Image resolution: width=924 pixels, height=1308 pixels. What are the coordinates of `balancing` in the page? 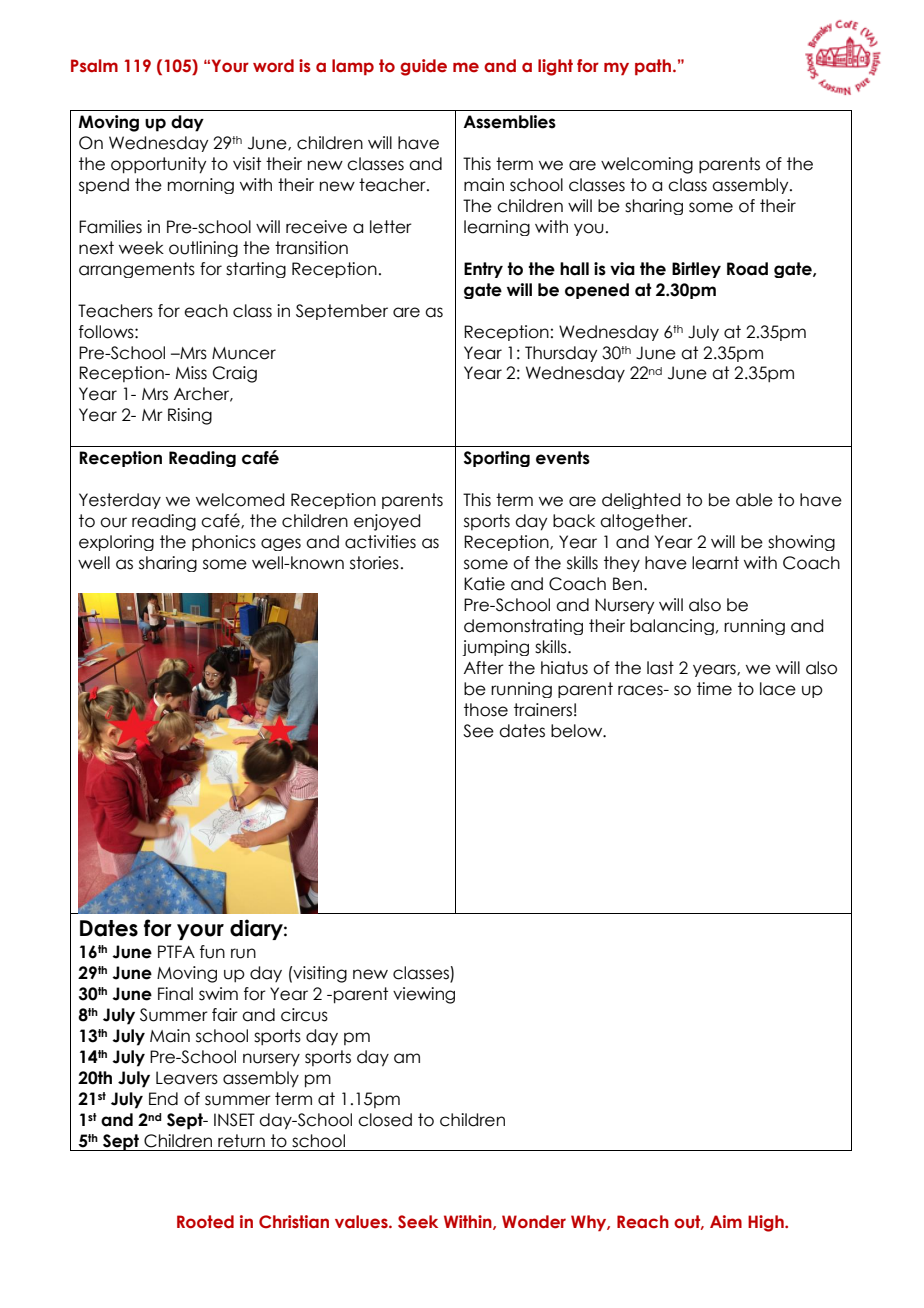 It's located at (672, 627).
